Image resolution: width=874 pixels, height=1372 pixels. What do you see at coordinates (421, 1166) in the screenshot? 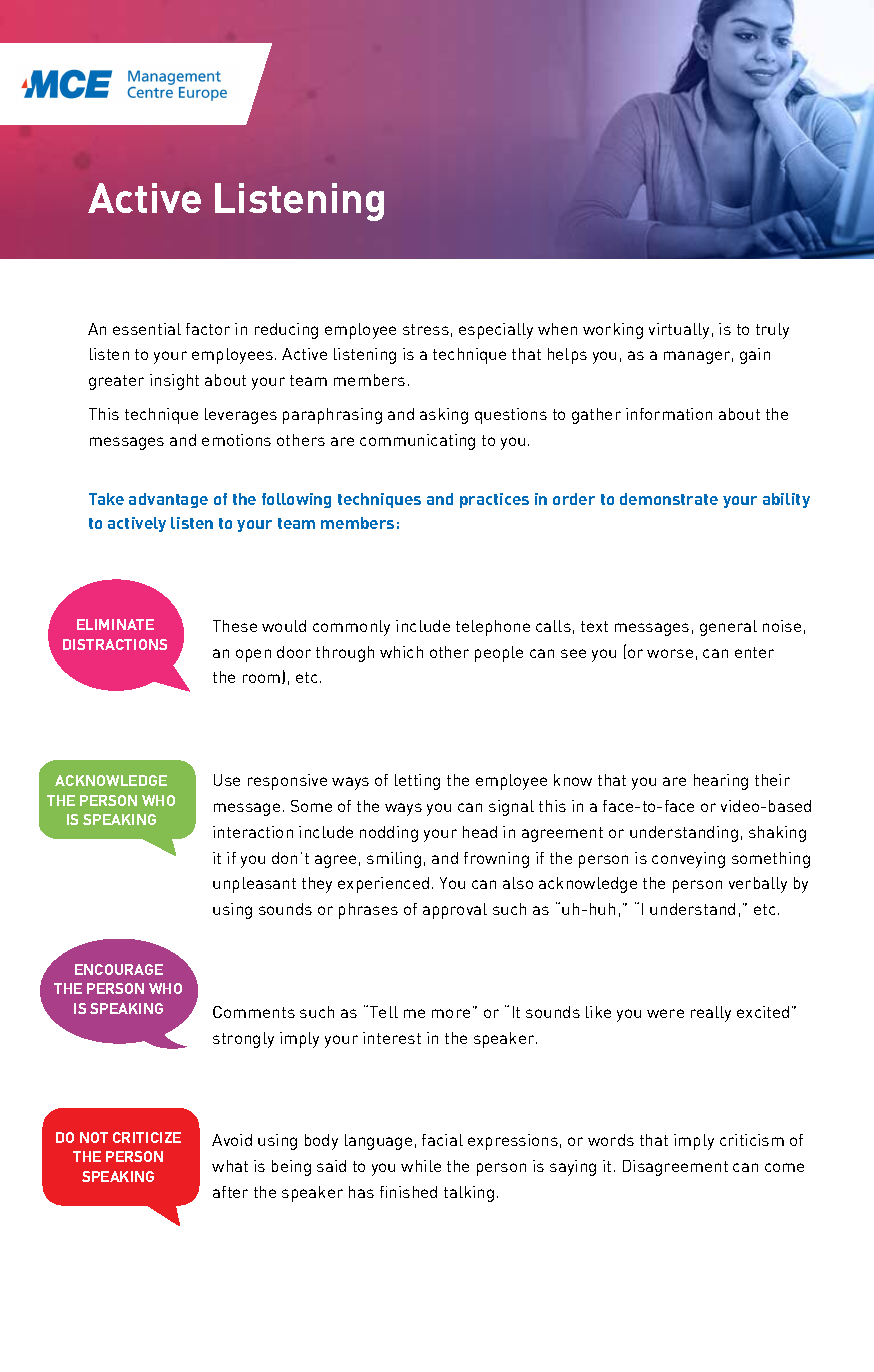
I see `while` at bounding box center [421, 1166].
